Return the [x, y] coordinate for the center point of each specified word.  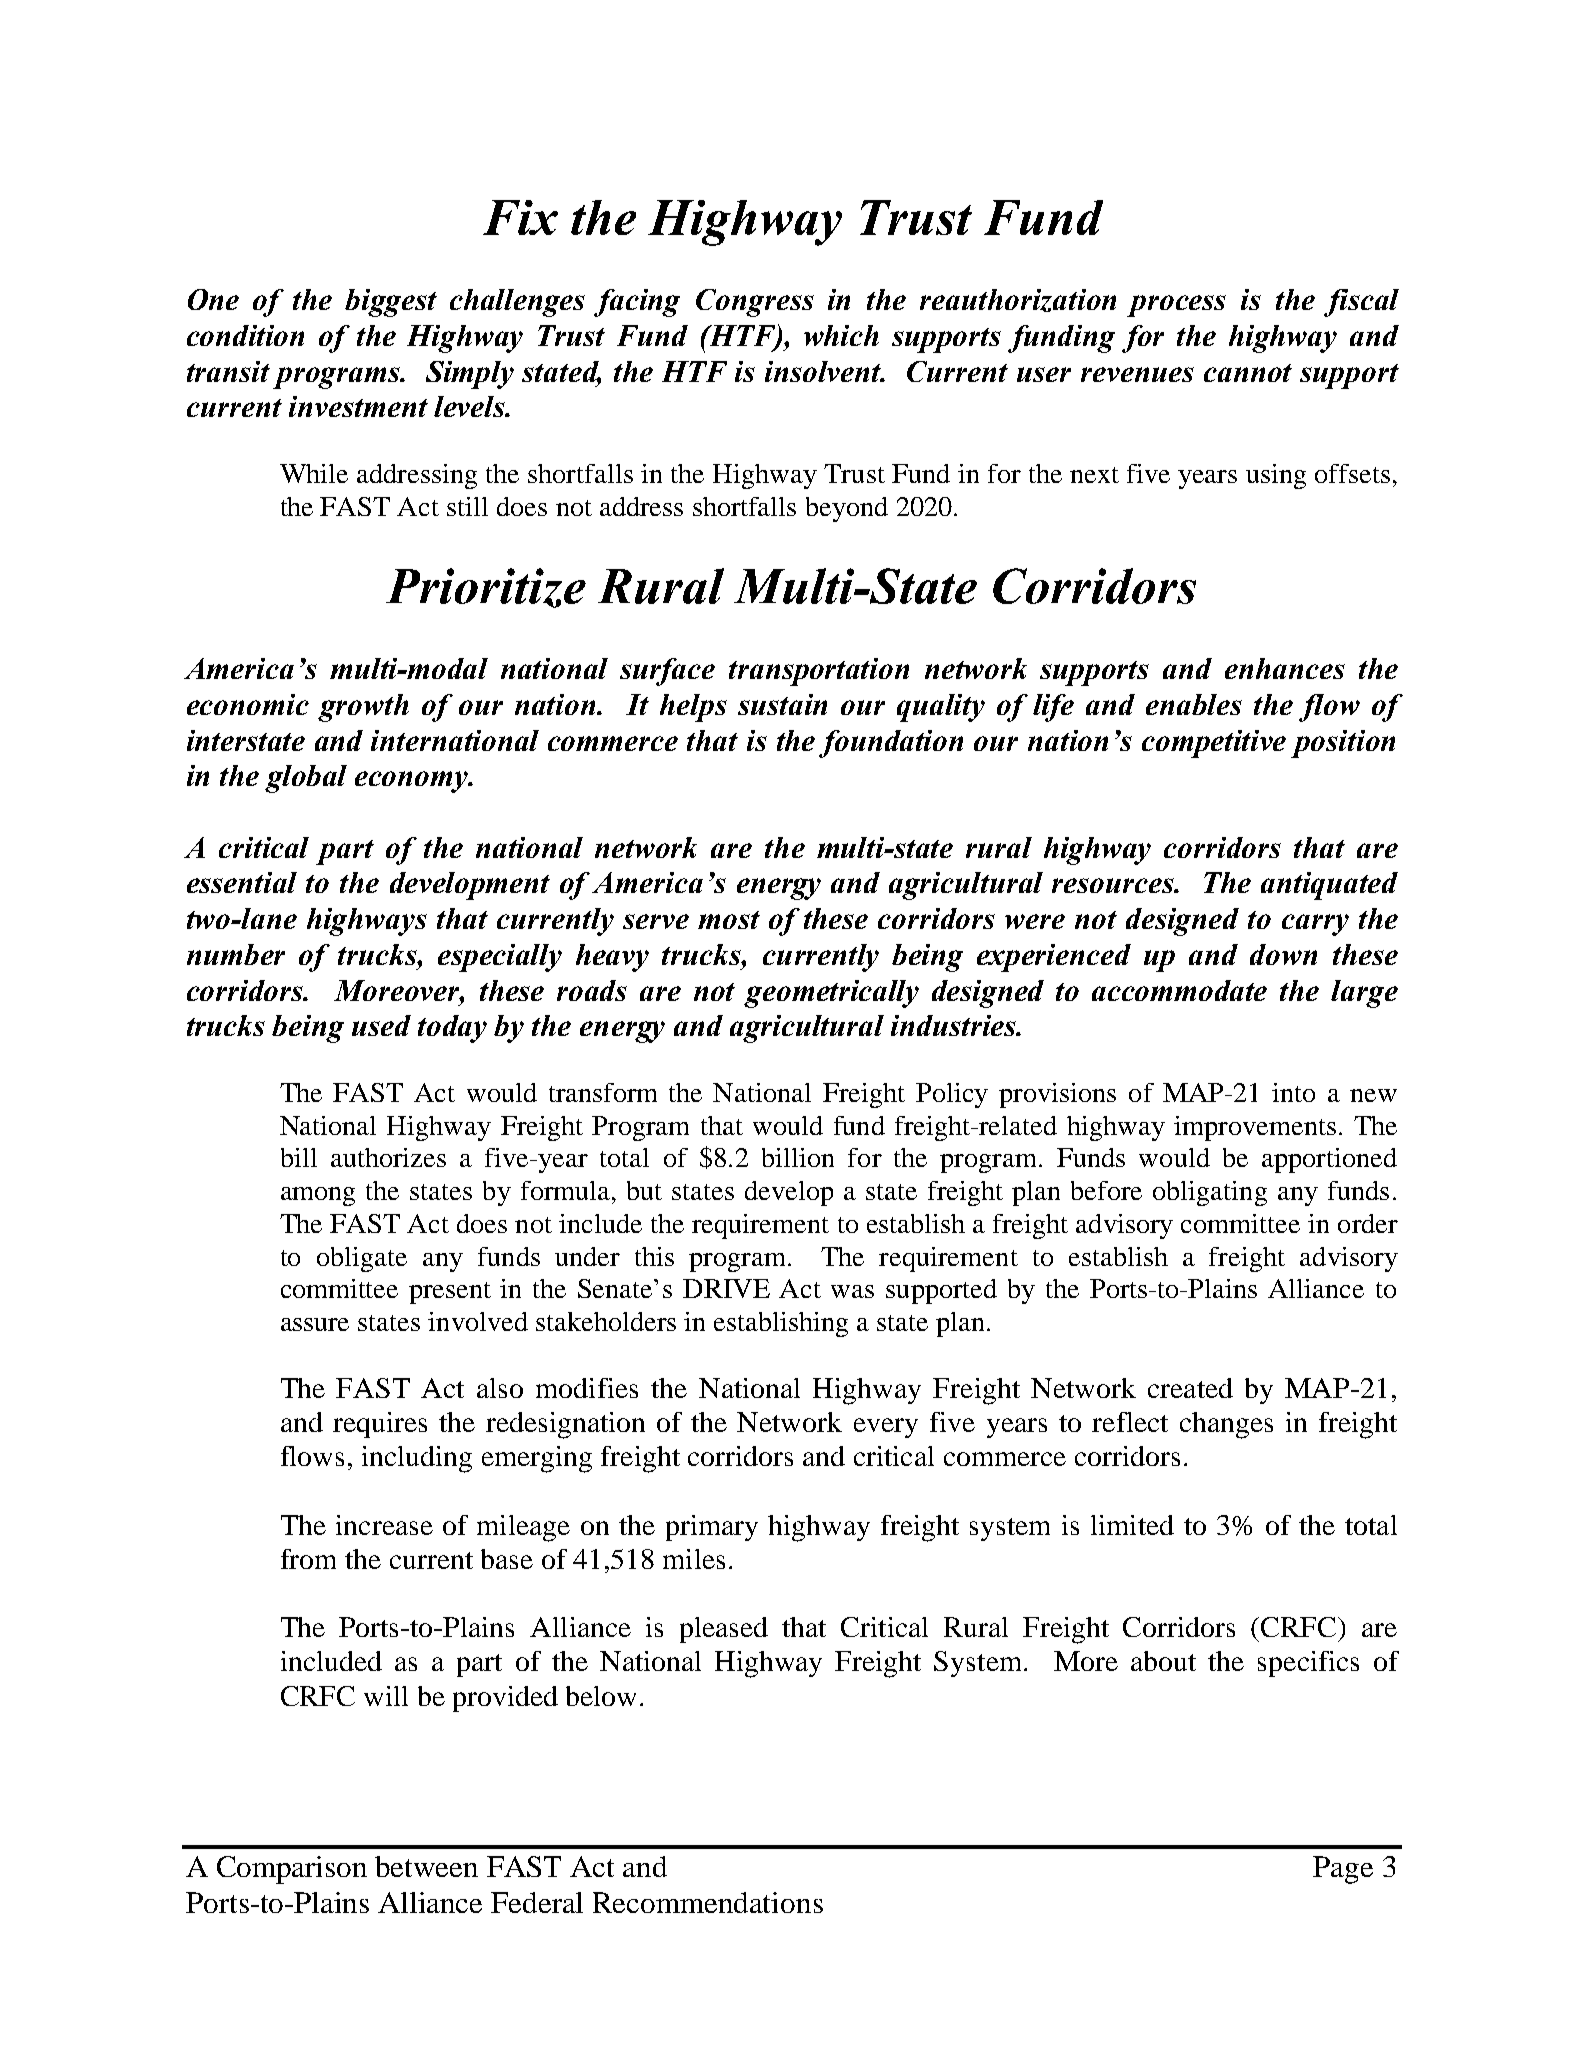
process [1176, 306]
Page [1343, 1870]
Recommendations [708, 1902]
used [381, 1025]
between [426, 1866]
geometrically [831, 994]
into [1293, 1092]
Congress [755, 303]
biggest [391, 303]
